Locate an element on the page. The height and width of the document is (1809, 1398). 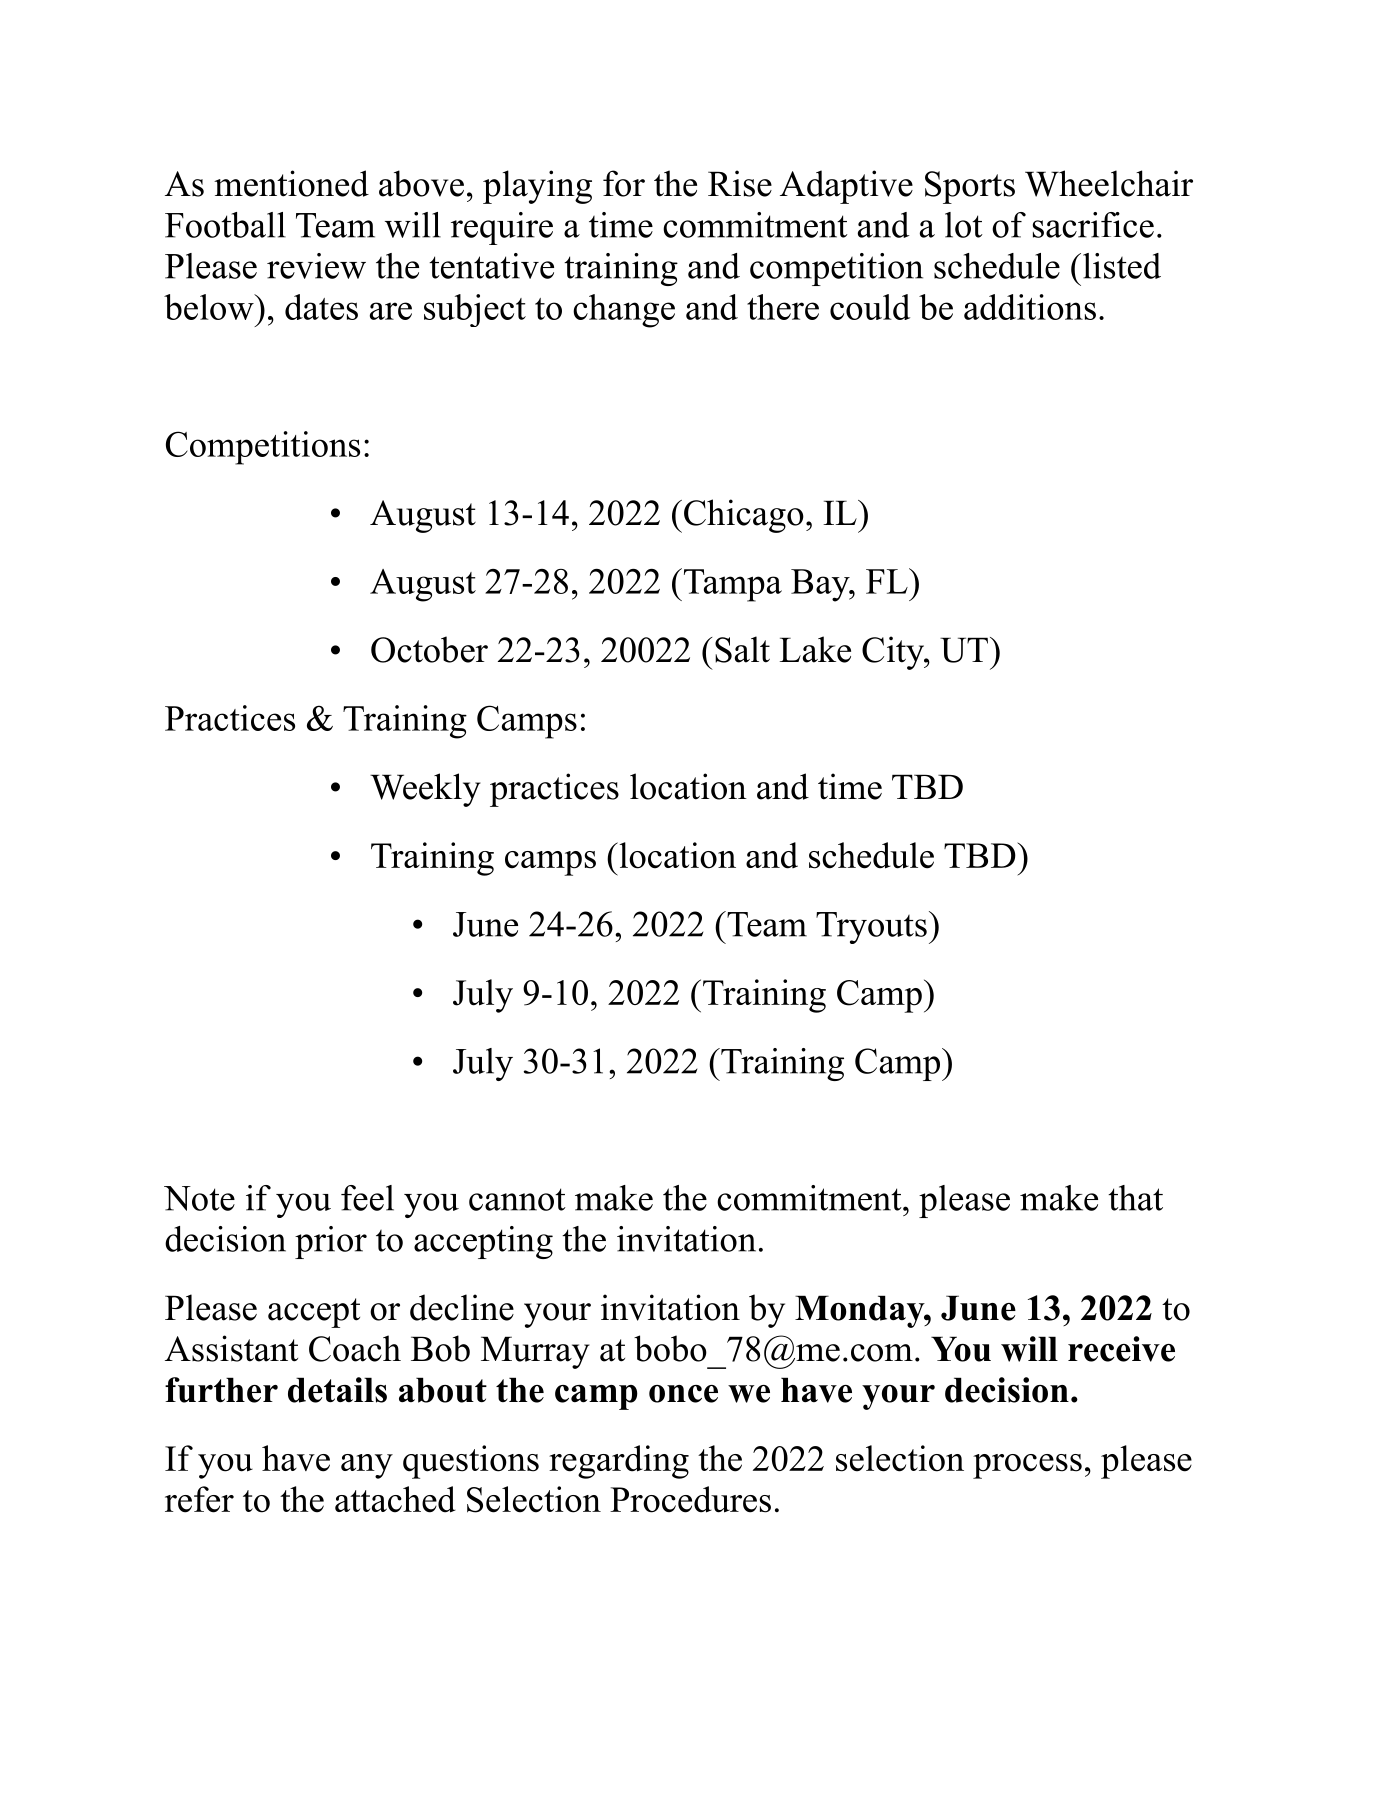
Weekly is located at coordinates (425, 790).
